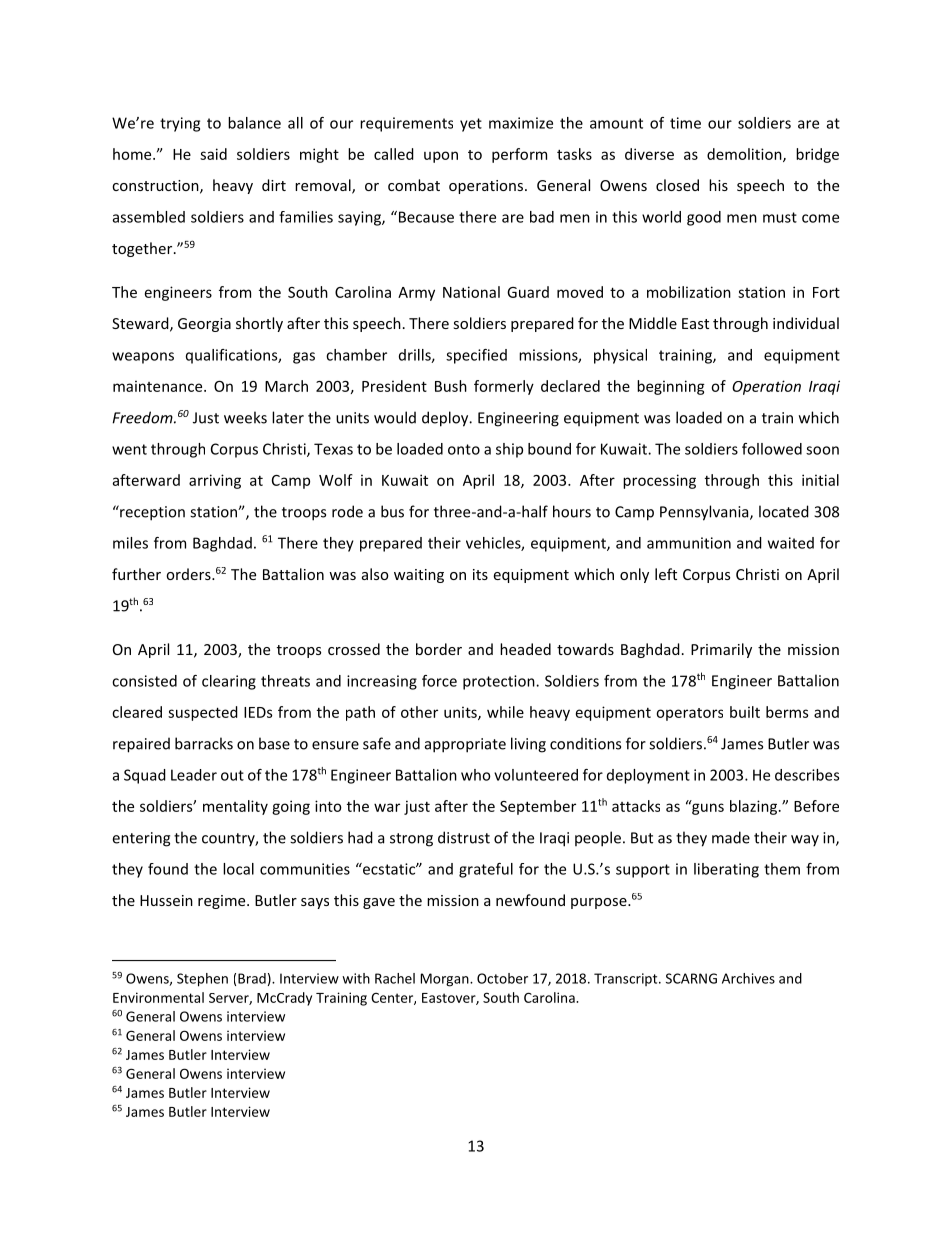 The image size is (952, 1233). Describe the element at coordinates (441, 157) in the image. I see `upon` at that location.
